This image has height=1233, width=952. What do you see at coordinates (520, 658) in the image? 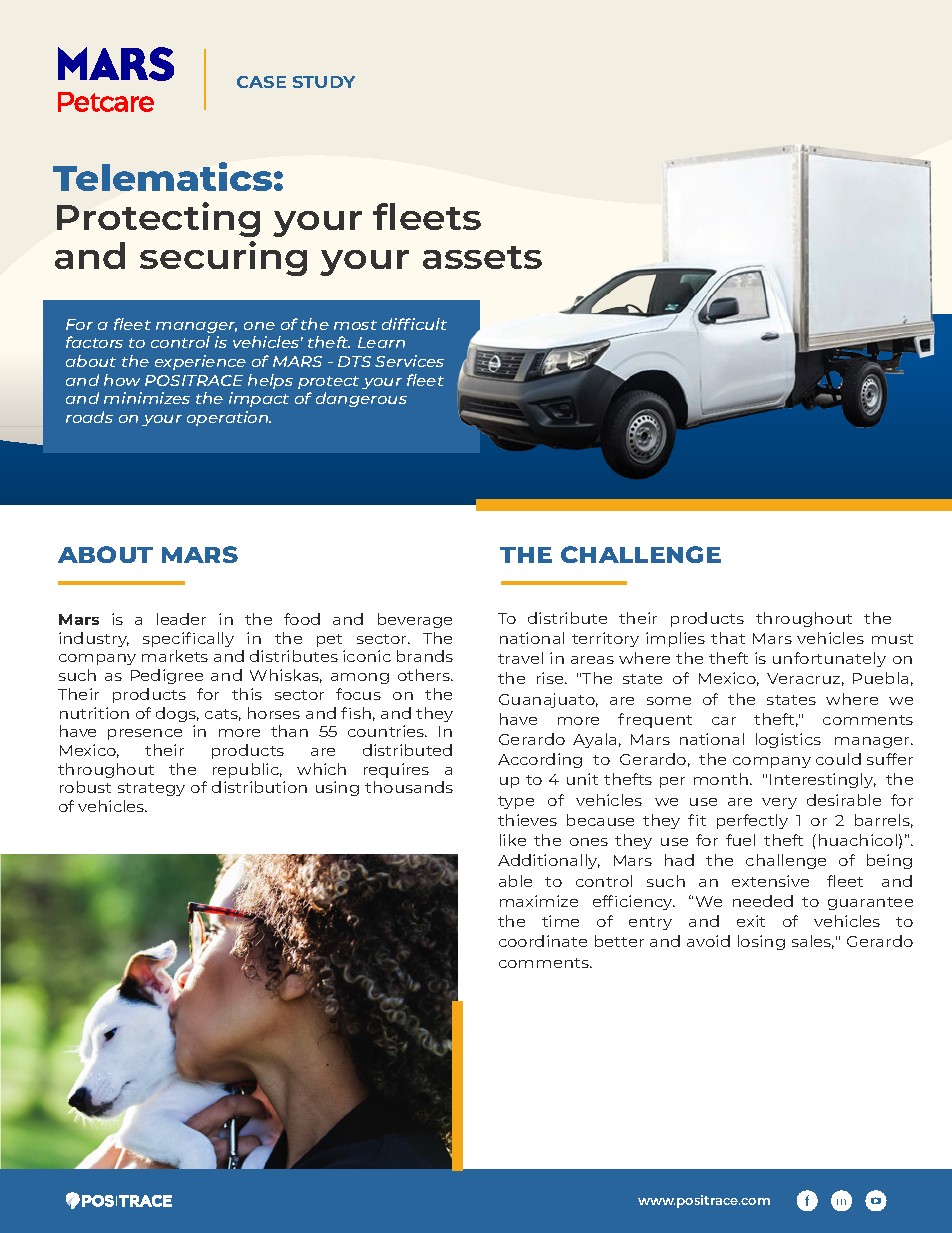
I see `travel` at bounding box center [520, 658].
